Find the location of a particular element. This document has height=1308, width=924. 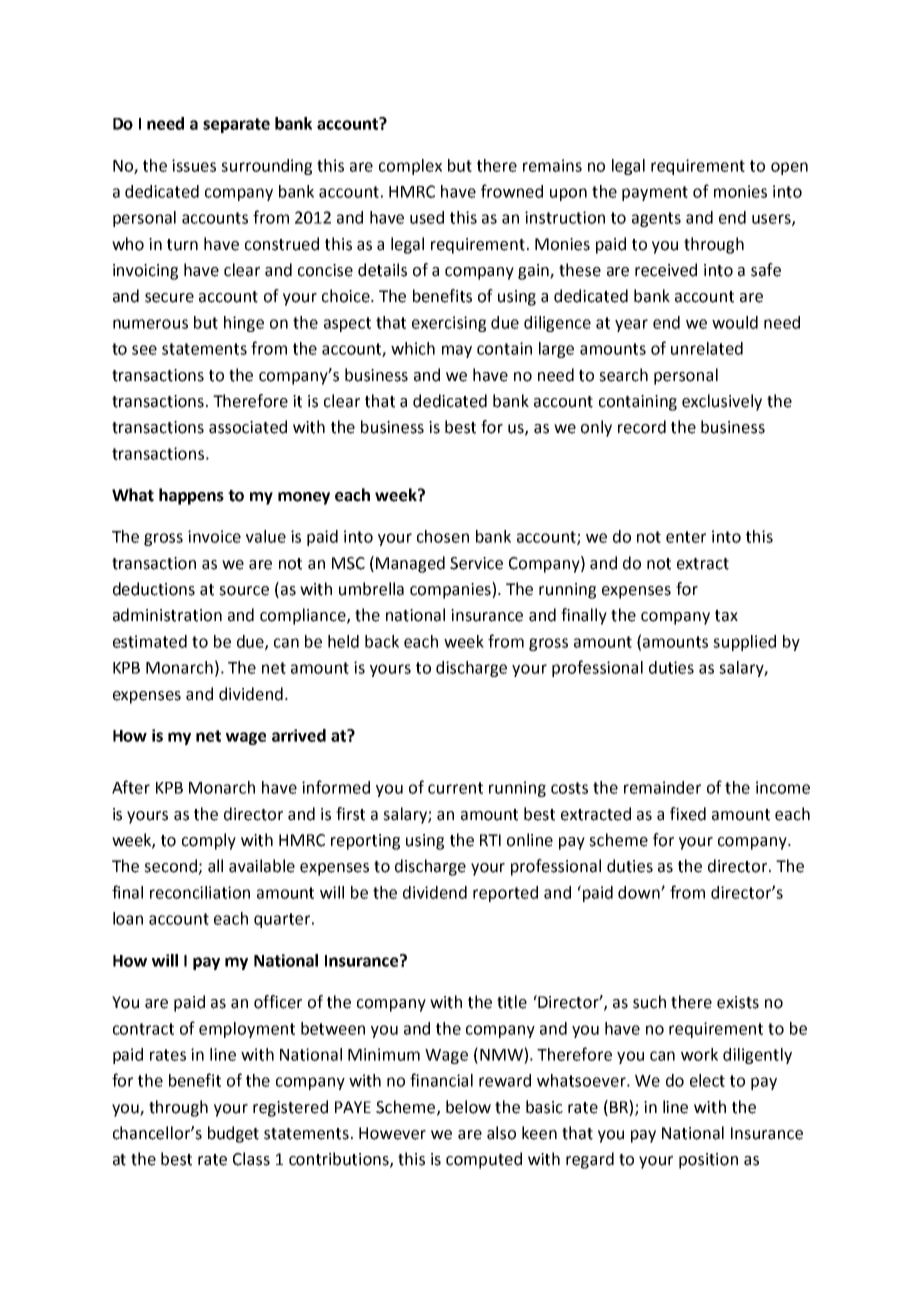

payment is located at coordinates (655, 193).
